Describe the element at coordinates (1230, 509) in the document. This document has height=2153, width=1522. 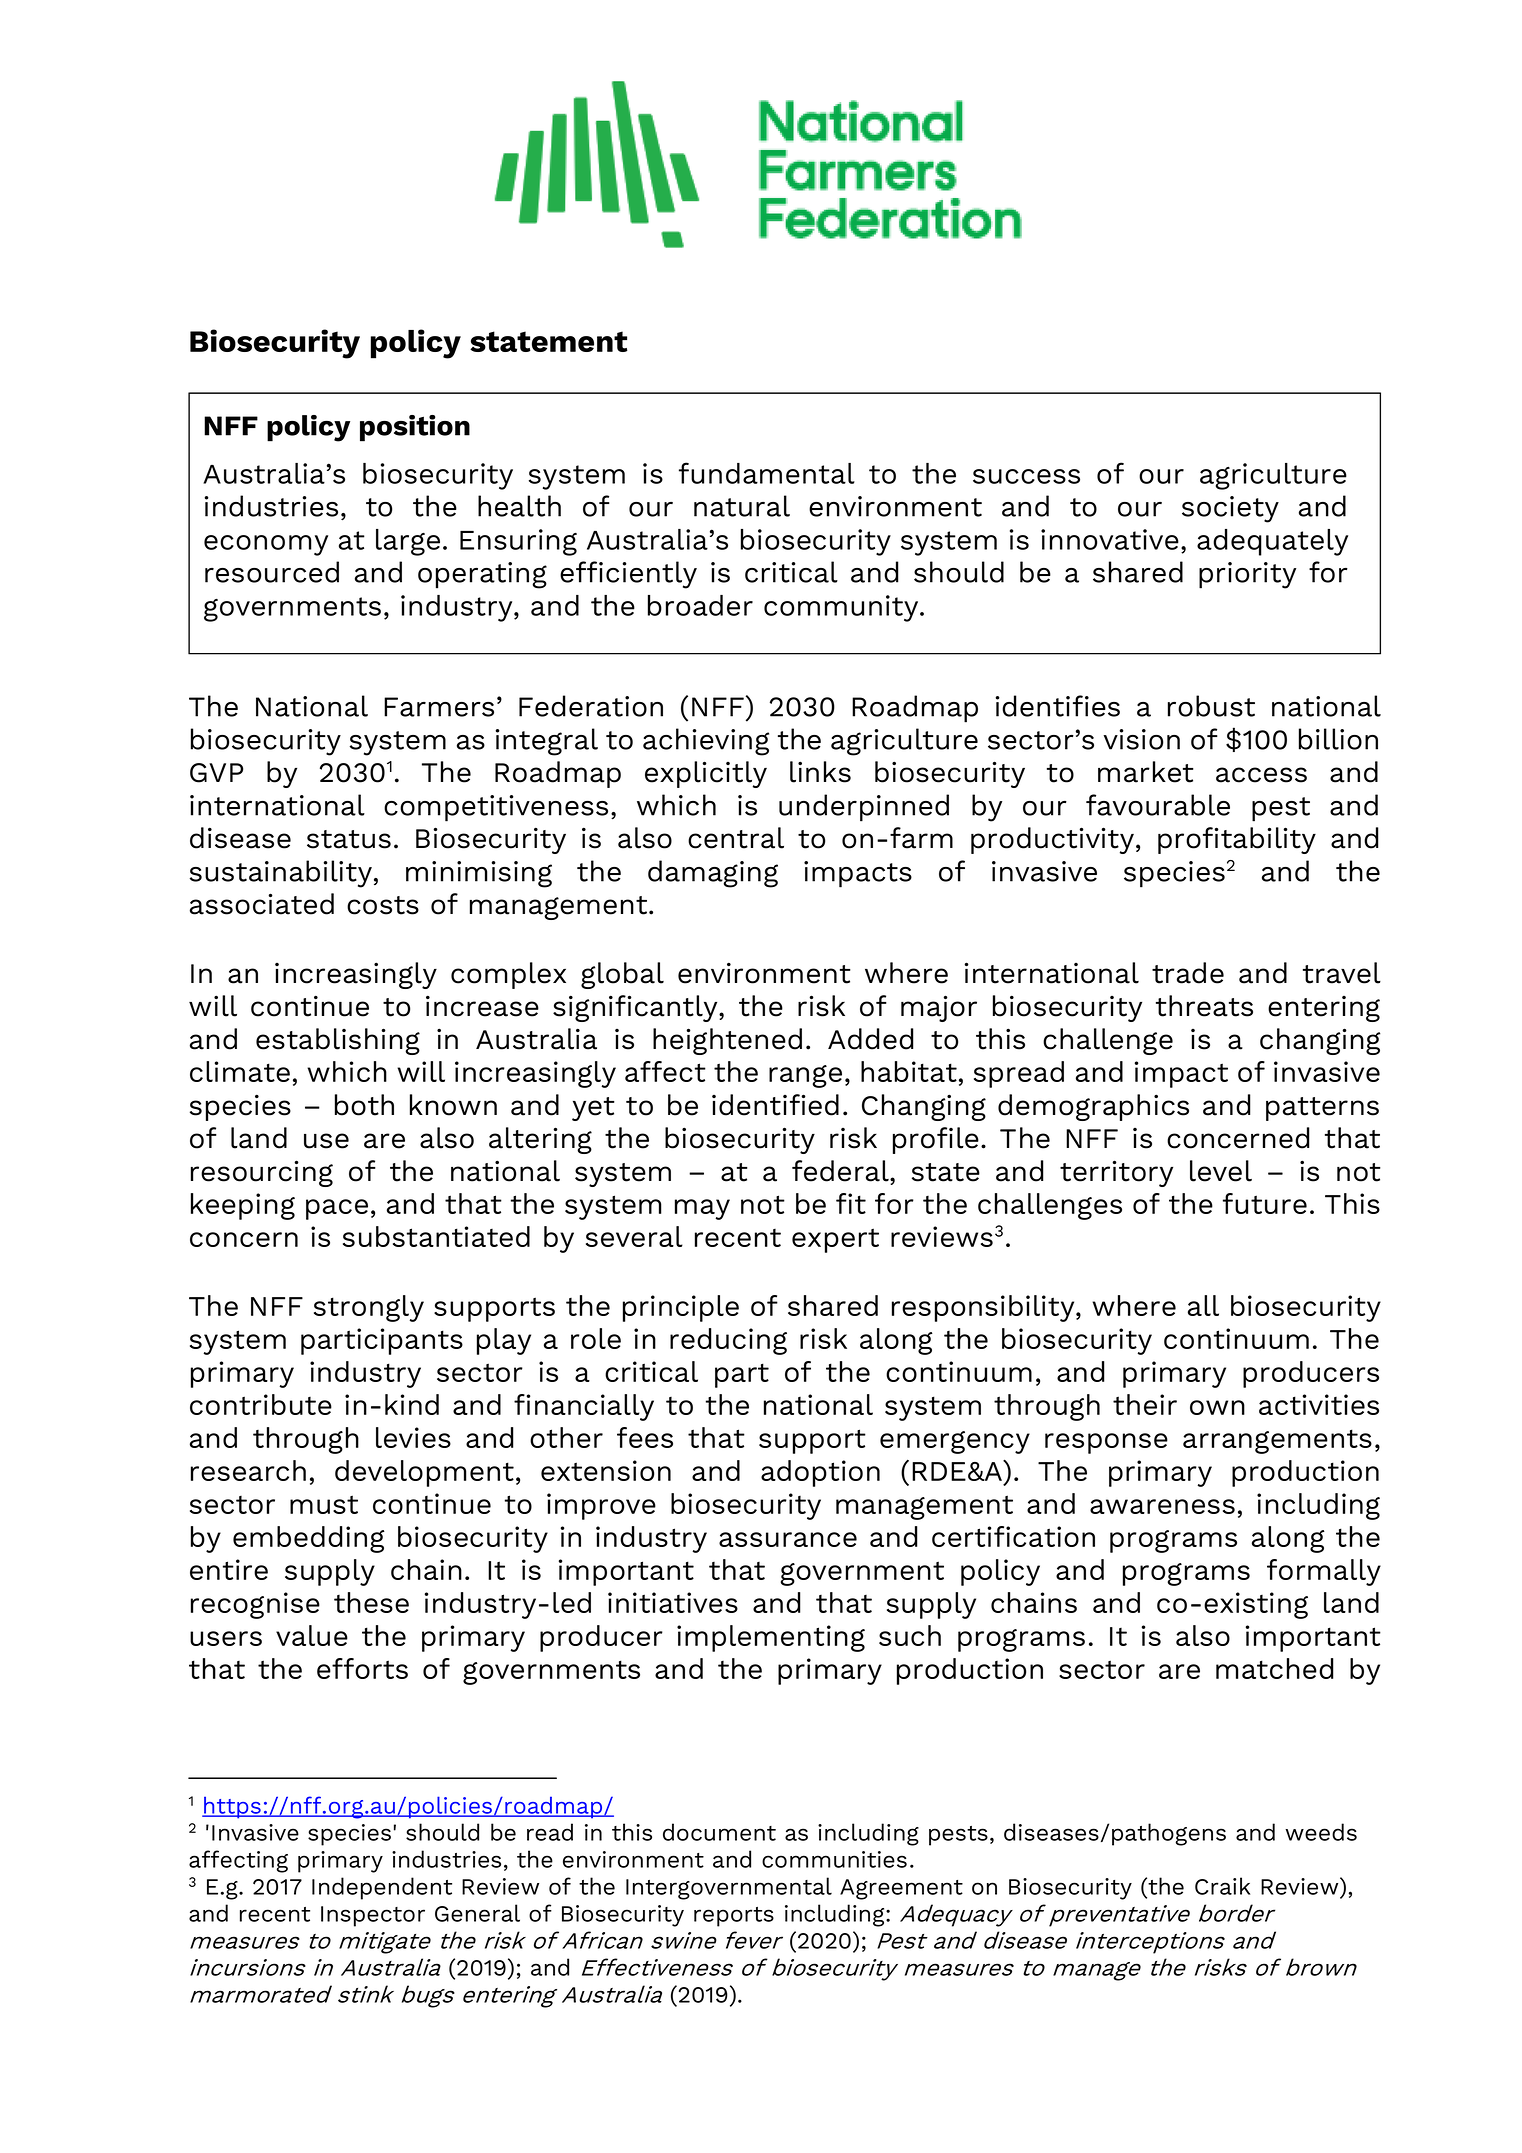
I see `society` at that location.
